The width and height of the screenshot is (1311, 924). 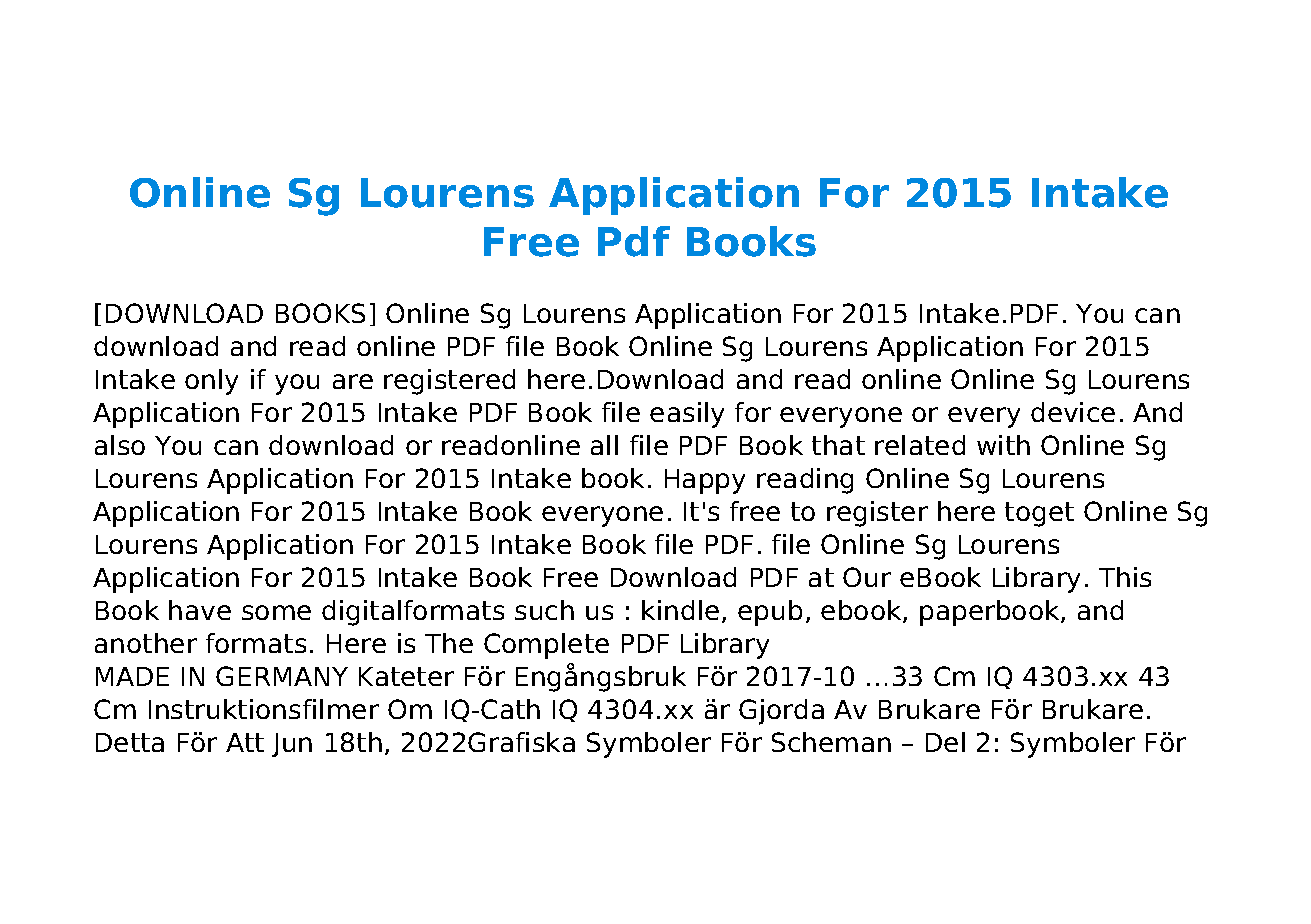 I want to click on some, so click(x=276, y=612).
